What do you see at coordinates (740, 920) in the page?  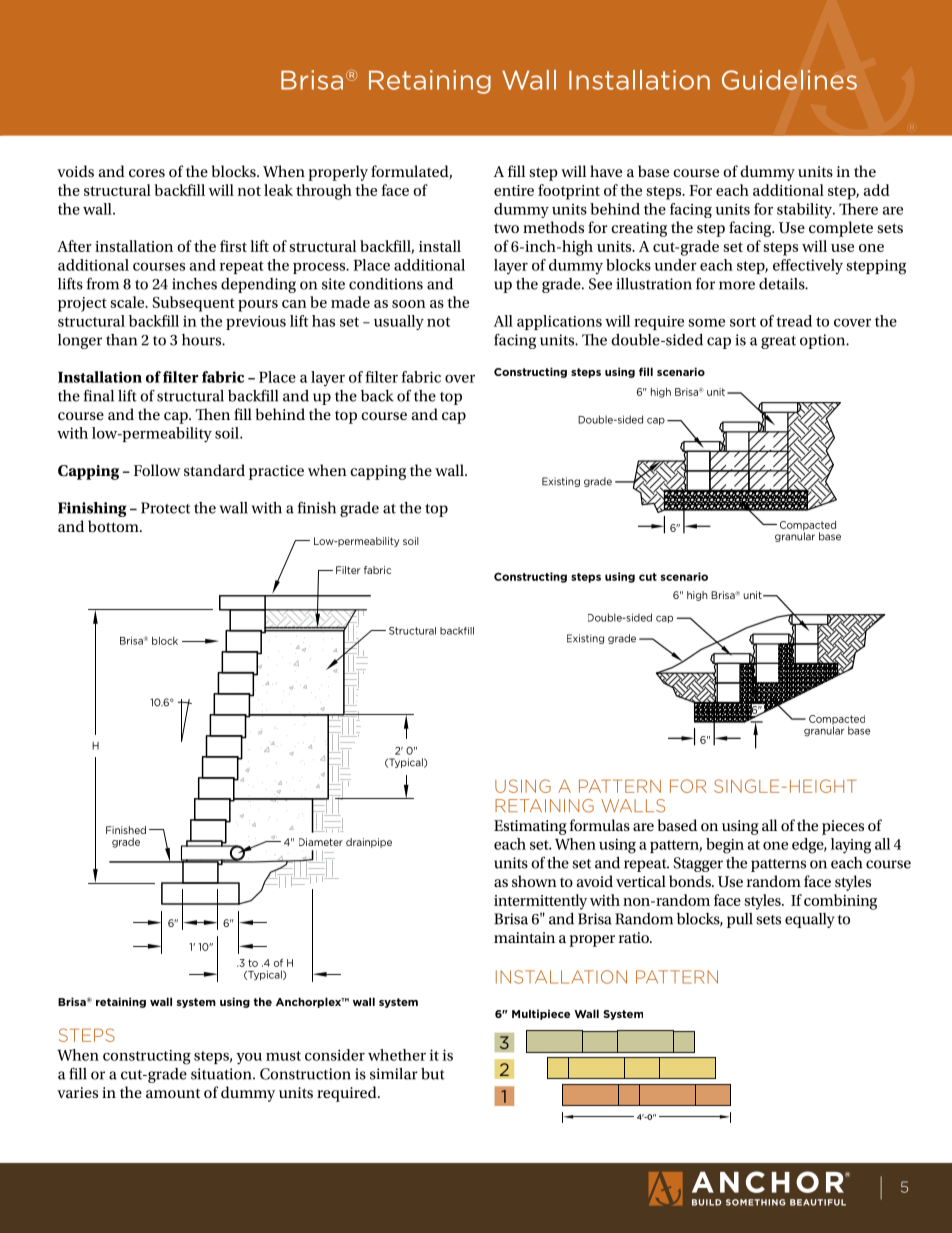 I see `pull` at bounding box center [740, 920].
